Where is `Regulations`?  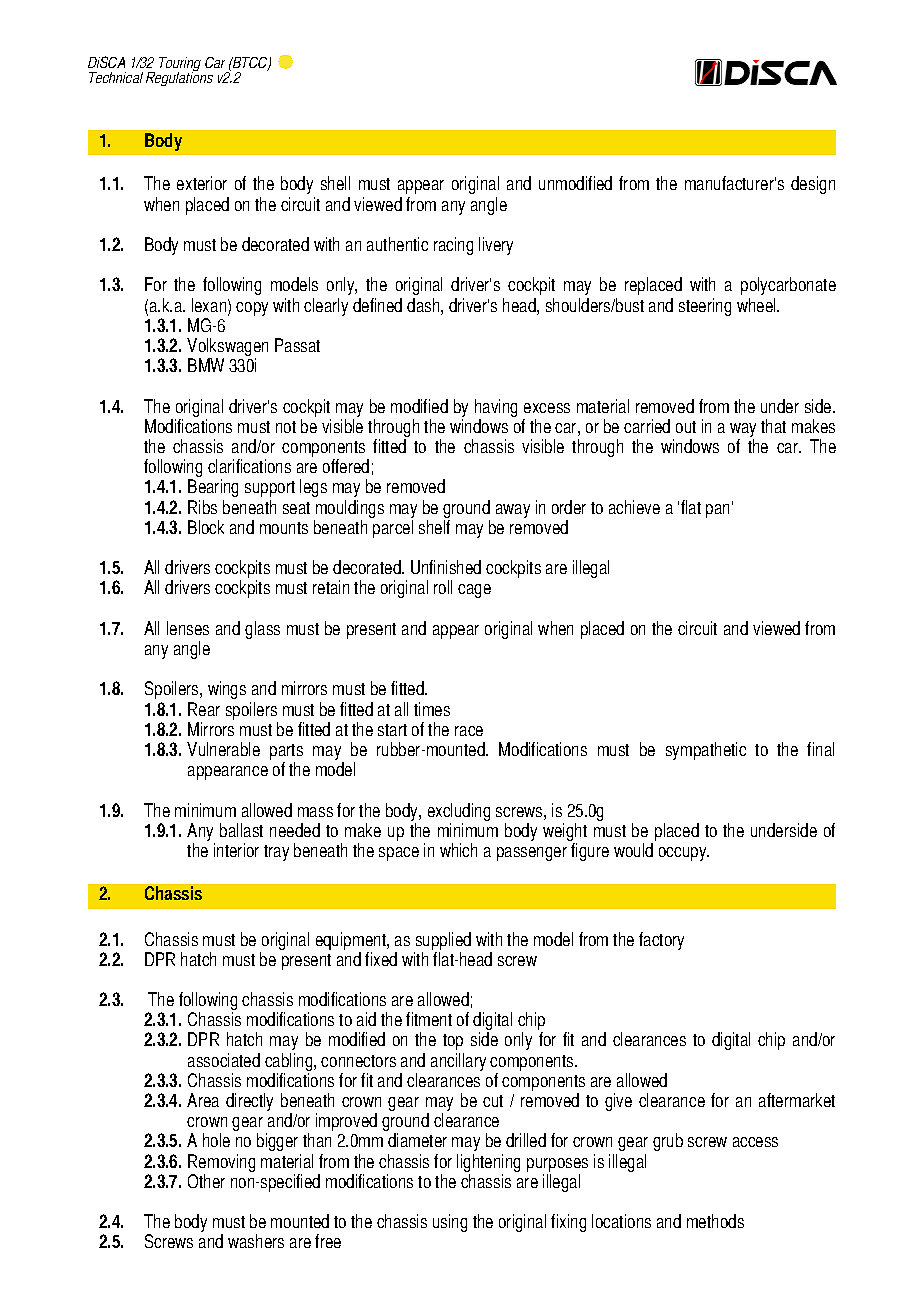 Regulations is located at coordinates (179, 78).
